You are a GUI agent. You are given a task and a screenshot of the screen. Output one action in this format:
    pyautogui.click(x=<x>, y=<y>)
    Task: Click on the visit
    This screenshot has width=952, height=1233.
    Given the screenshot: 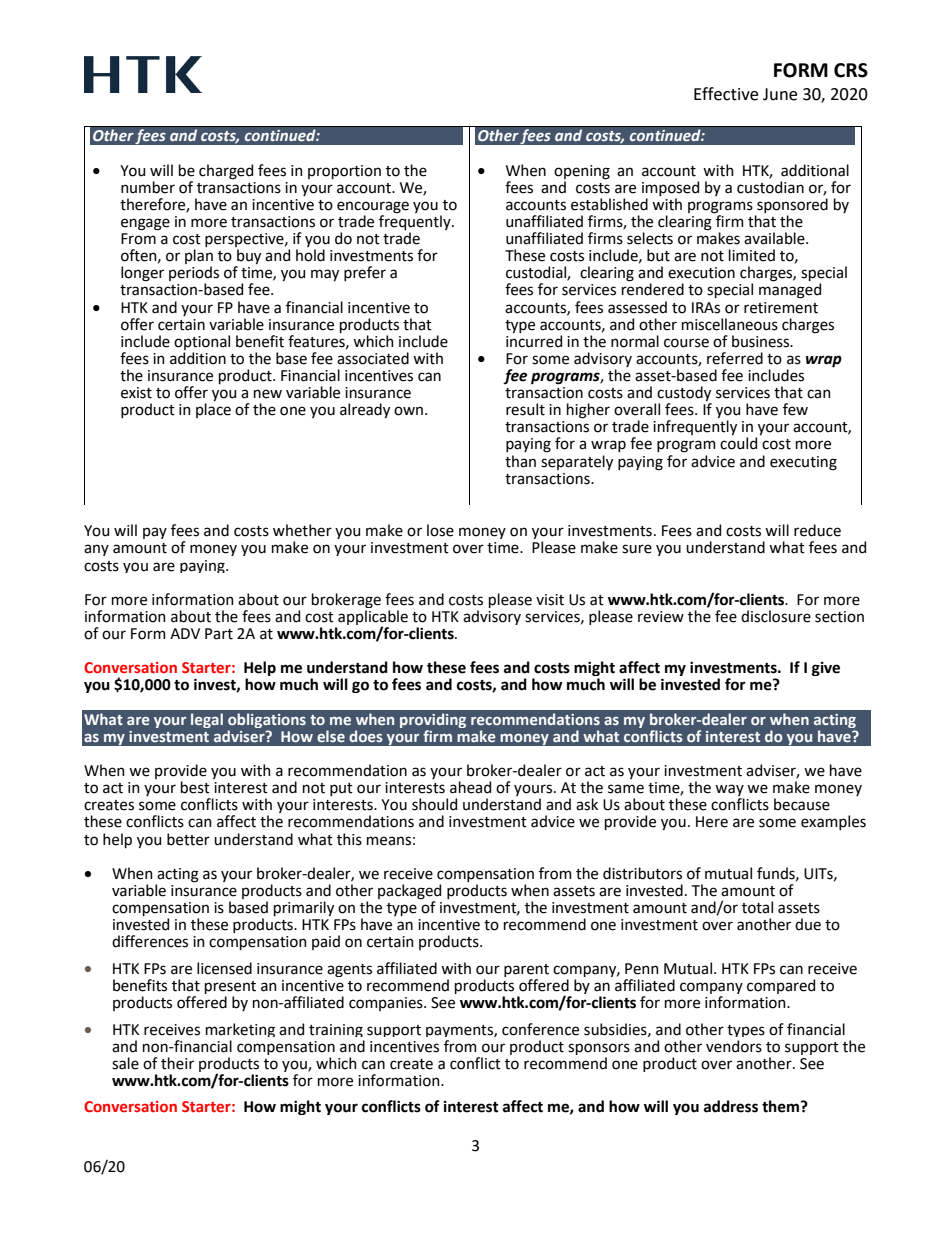 What is the action you would take?
    pyautogui.click(x=550, y=600)
